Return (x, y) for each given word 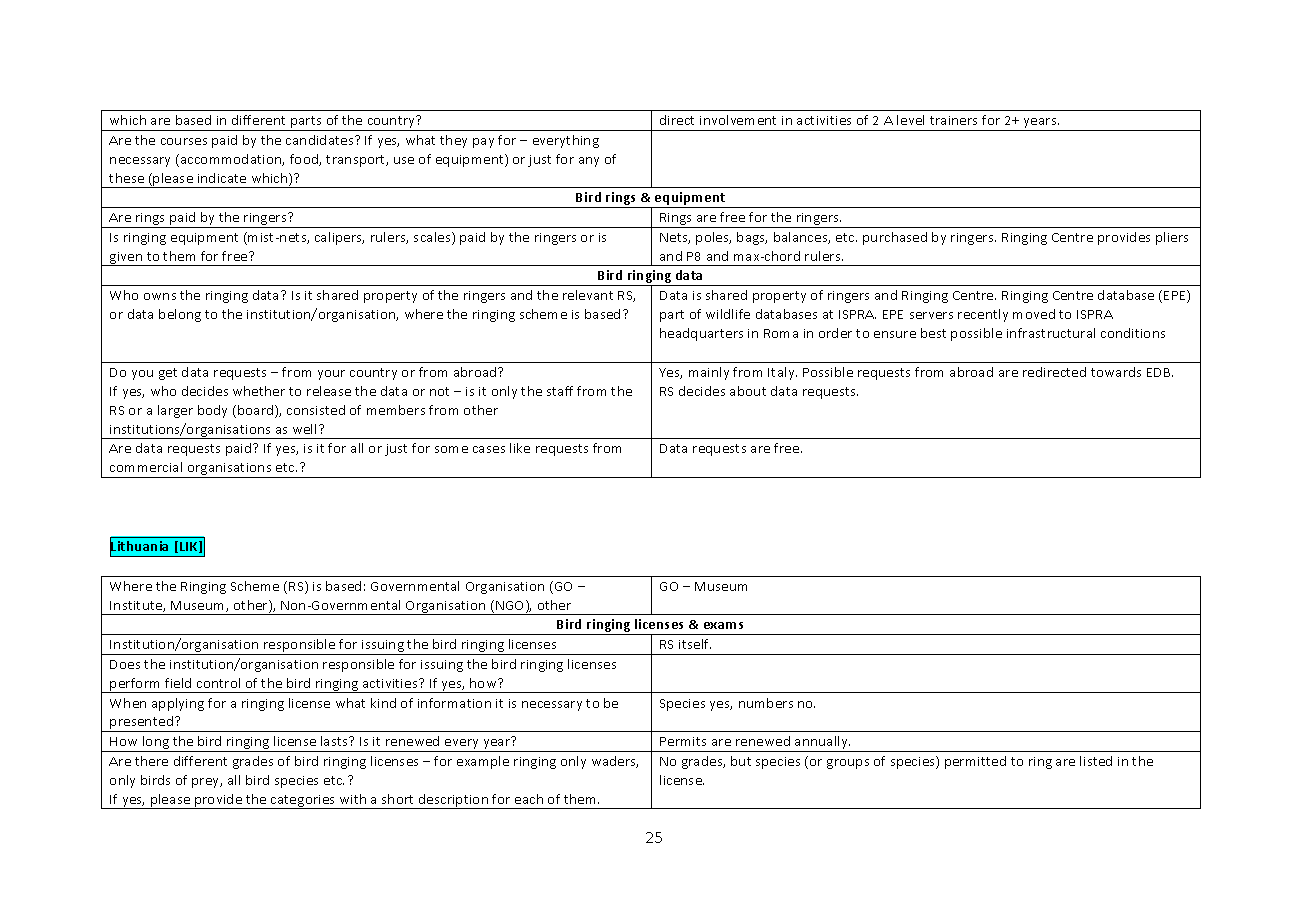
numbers (766, 703)
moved (1034, 314)
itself (695, 644)
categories (303, 802)
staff (560, 391)
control (218, 683)
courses (184, 141)
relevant (588, 295)
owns (160, 296)
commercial (146, 467)
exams (723, 625)
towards (1116, 372)
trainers (953, 120)
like (520, 448)
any (589, 162)
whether (259, 391)
